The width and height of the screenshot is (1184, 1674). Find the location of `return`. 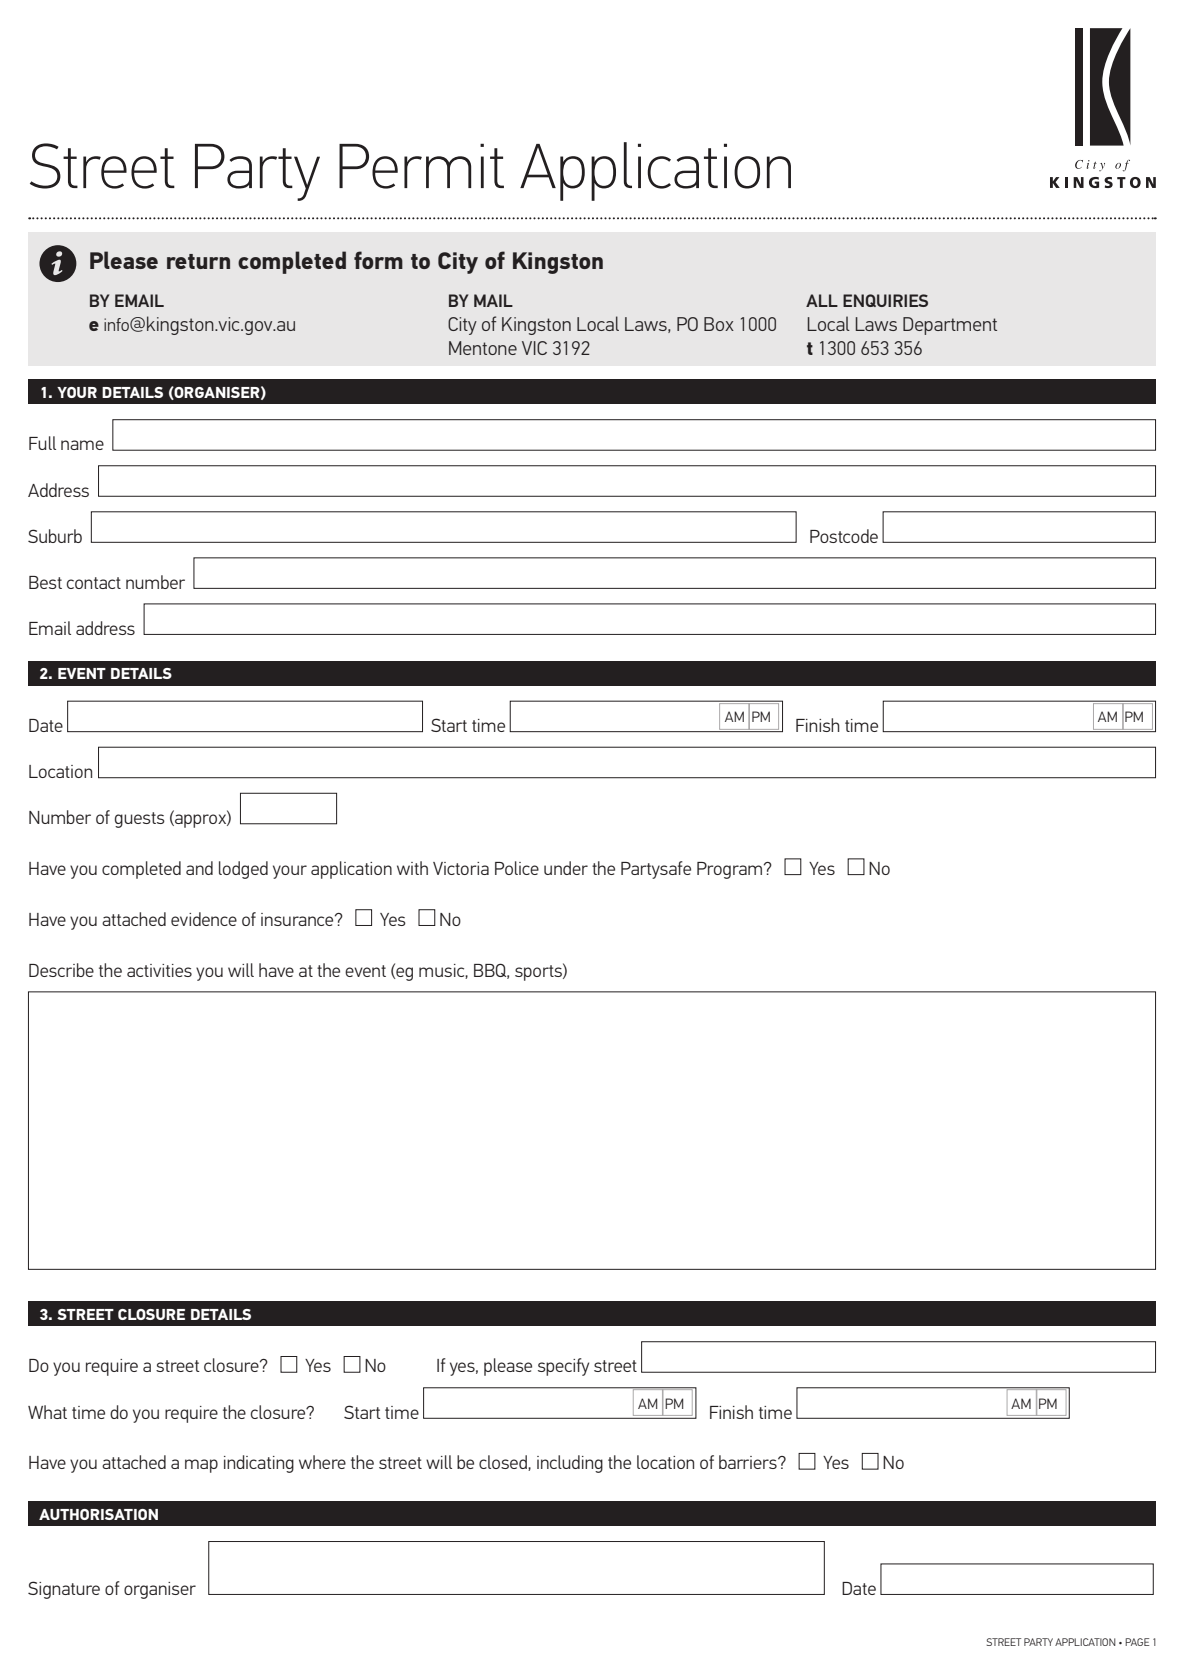

return is located at coordinates (198, 261).
